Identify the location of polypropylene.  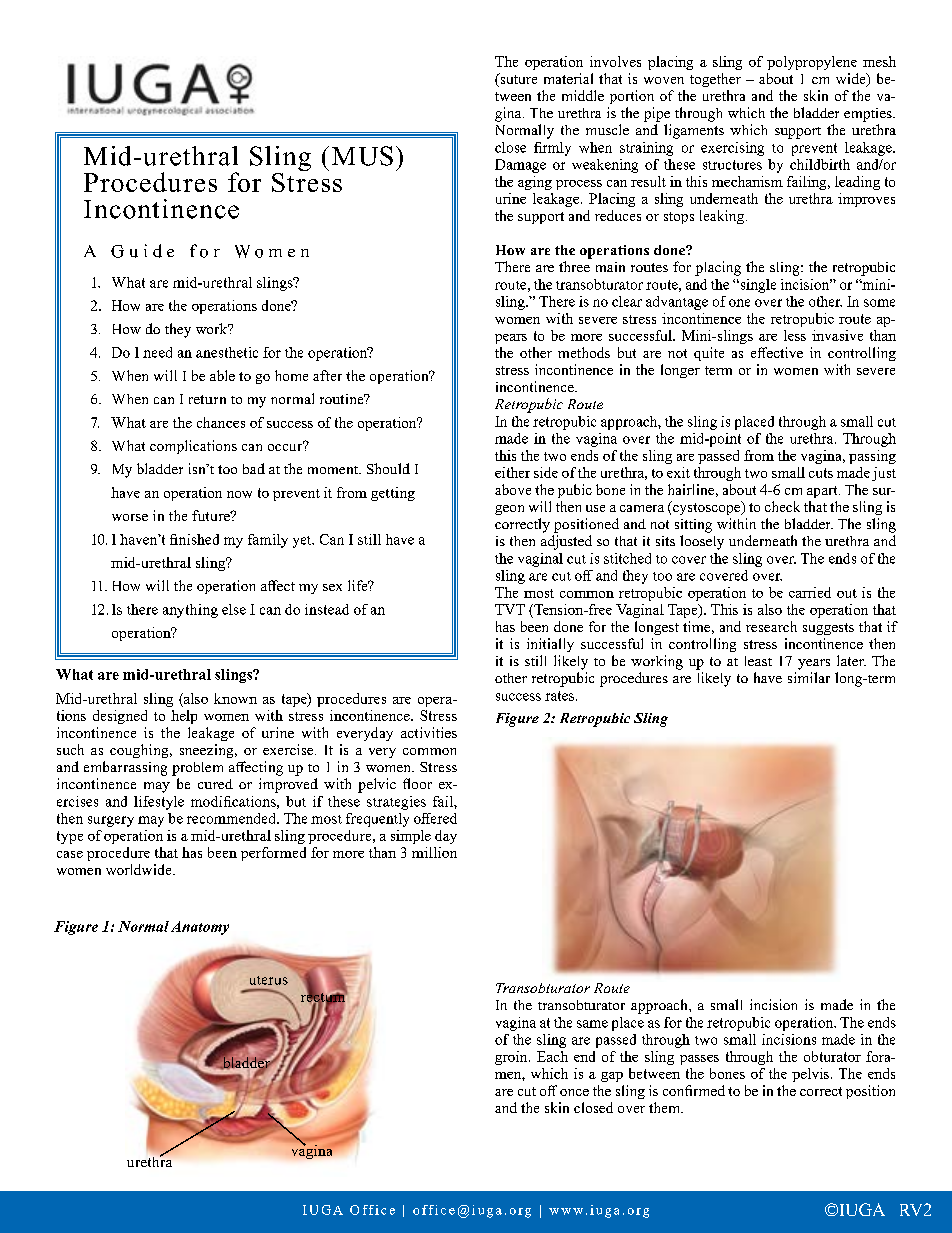
(812, 63).
